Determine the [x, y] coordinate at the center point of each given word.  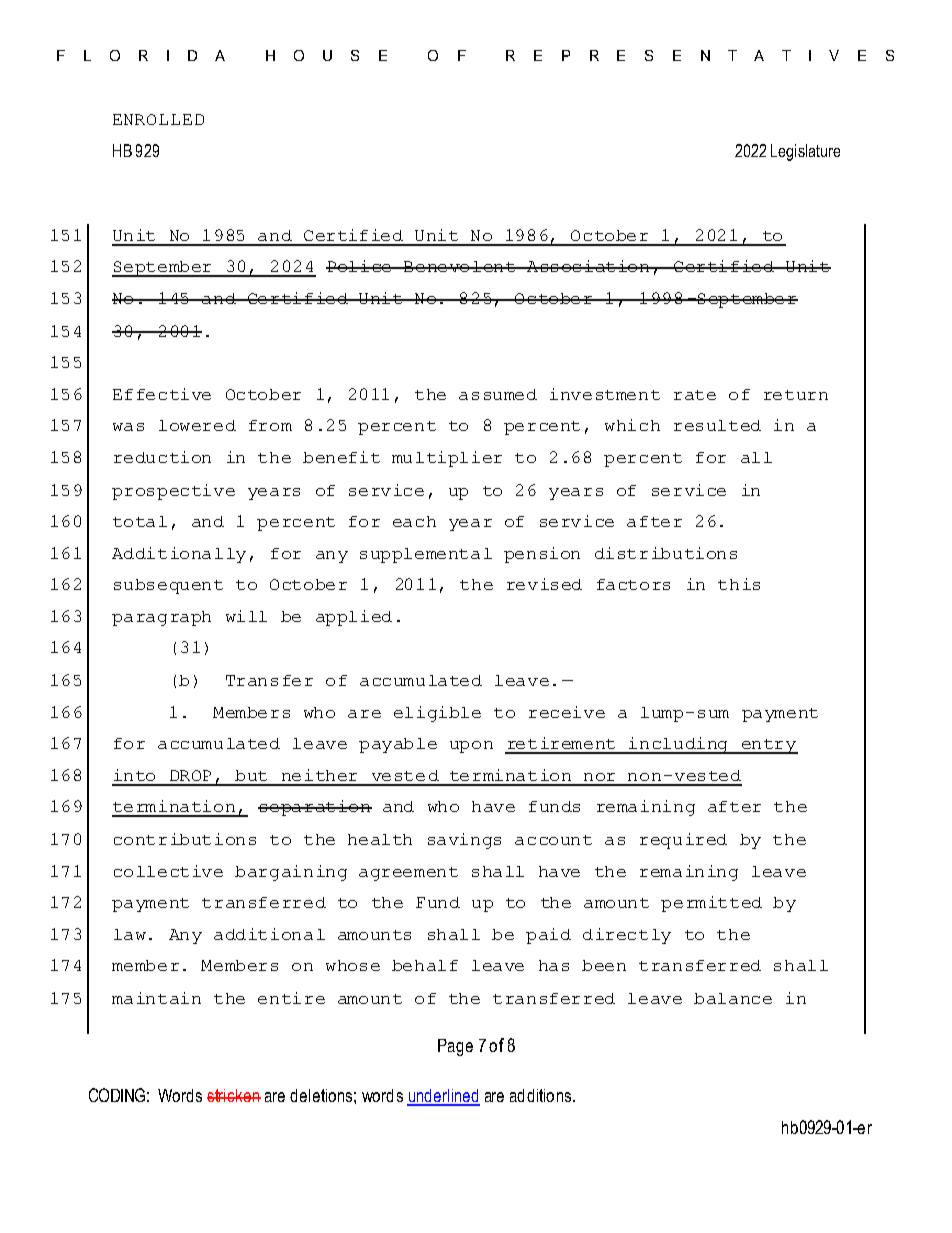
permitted [711, 904]
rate [695, 395]
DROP [190, 775]
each [414, 521]
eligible [437, 714]
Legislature [805, 152]
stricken [234, 1095]
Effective [162, 394]
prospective [173, 492]
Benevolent [460, 266]
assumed [498, 394]
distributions [666, 553]
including [679, 745]
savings [464, 841]
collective [168, 871]
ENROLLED [158, 119]
